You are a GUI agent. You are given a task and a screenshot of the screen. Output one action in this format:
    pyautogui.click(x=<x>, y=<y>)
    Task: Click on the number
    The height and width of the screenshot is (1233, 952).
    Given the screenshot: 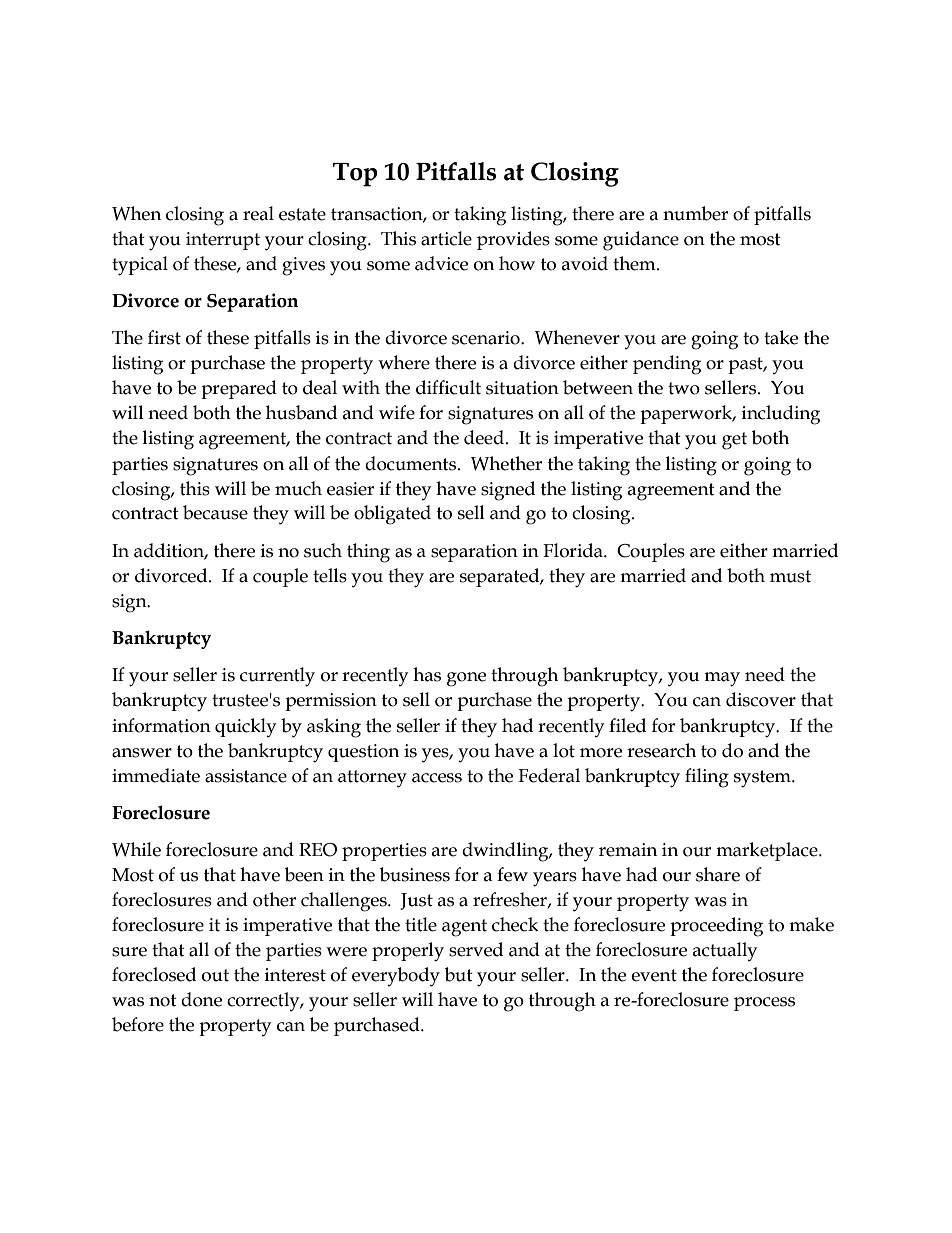 What is the action you would take?
    pyautogui.click(x=695, y=213)
